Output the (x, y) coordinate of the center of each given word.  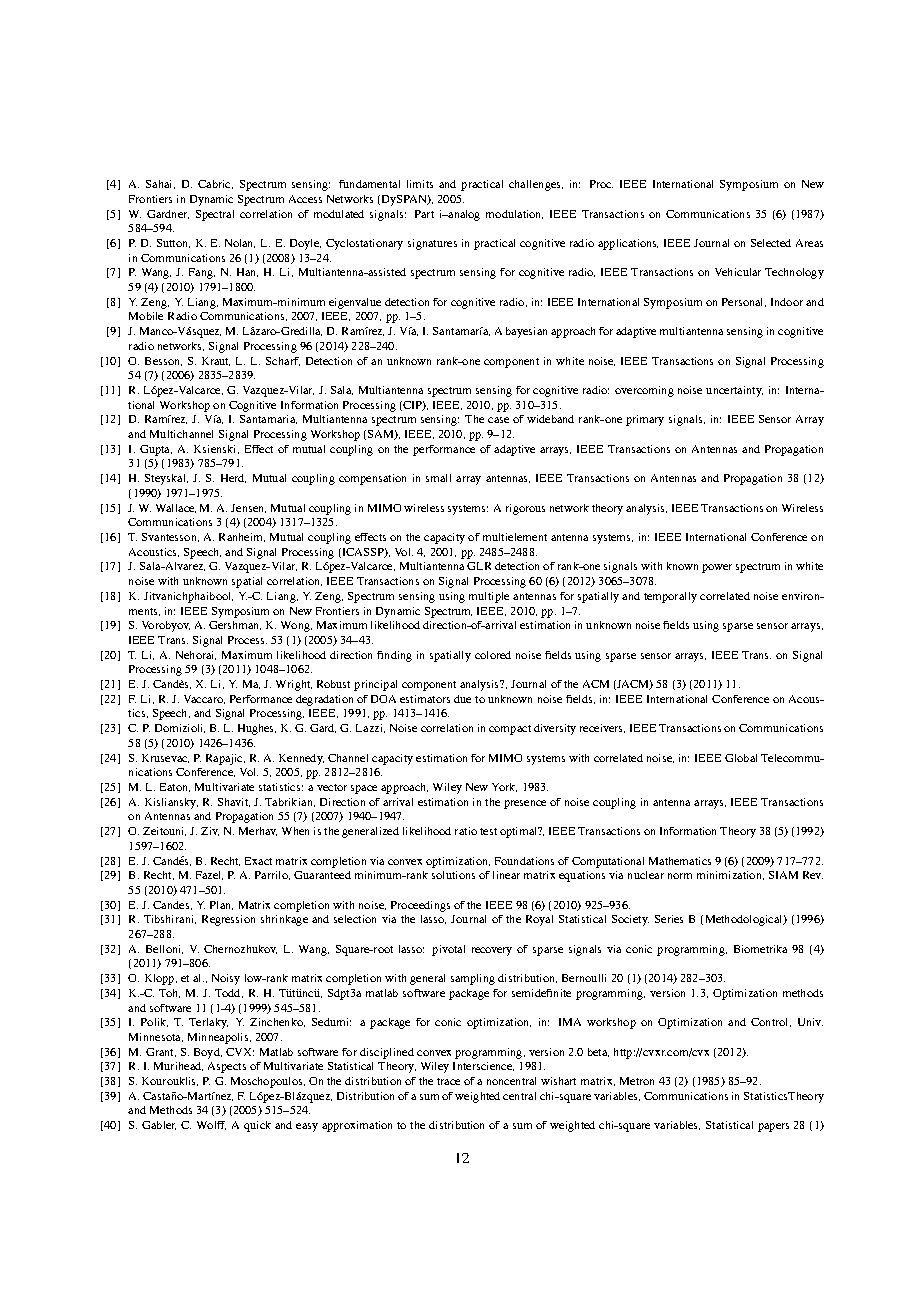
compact (510, 730)
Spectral (215, 215)
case (498, 420)
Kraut (216, 361)
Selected (771, 243)
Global (741, 758)
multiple (489, 597)
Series (669, 919)
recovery (492, 951)
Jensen (248, 508)
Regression (228, 920)
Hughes (257, 729)
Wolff (211, 1125)
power (717, 568)
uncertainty (734, 391)
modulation (514, 214)
